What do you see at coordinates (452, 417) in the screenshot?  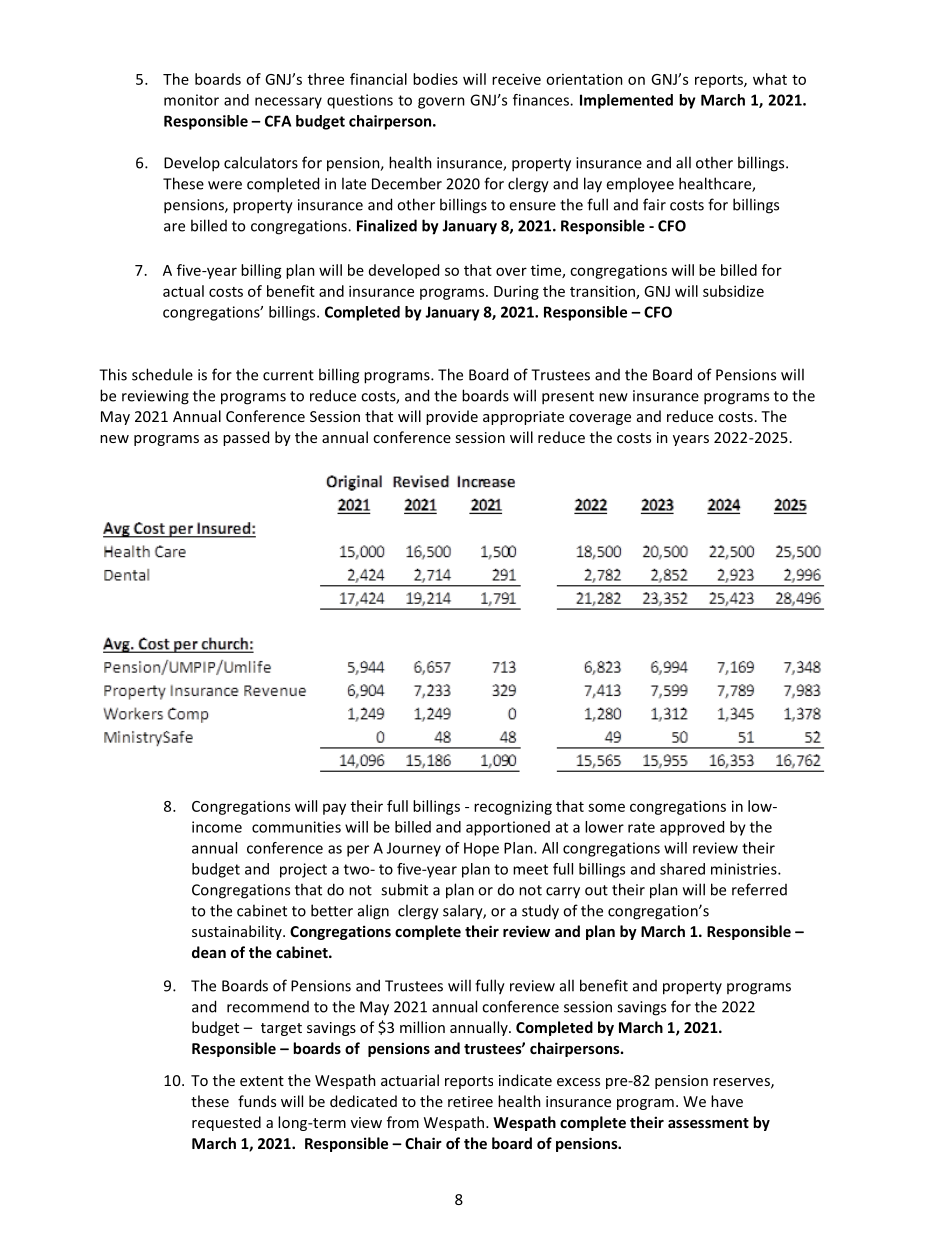 I see `provide` at bounding box center [452, 417].
